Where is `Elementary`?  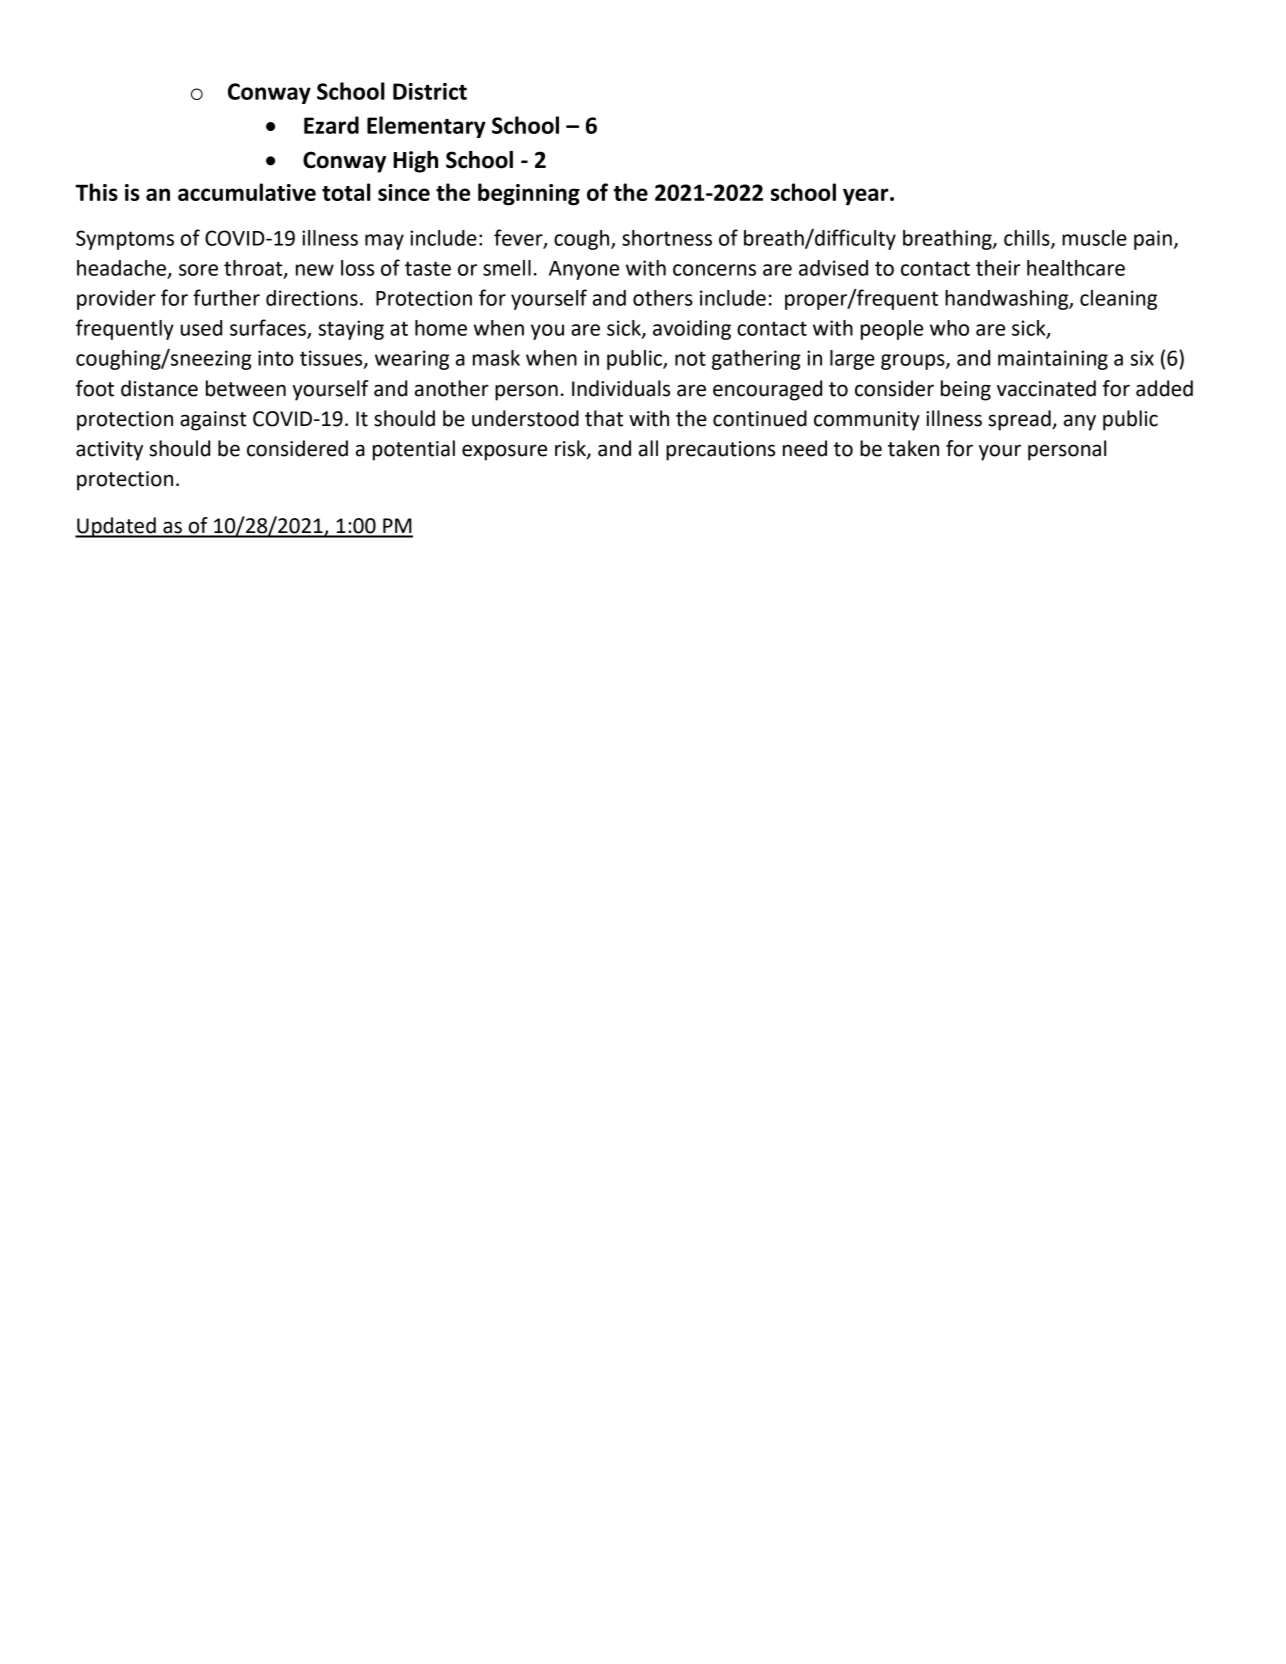
Elementary is located at coordinates (426, 127).
